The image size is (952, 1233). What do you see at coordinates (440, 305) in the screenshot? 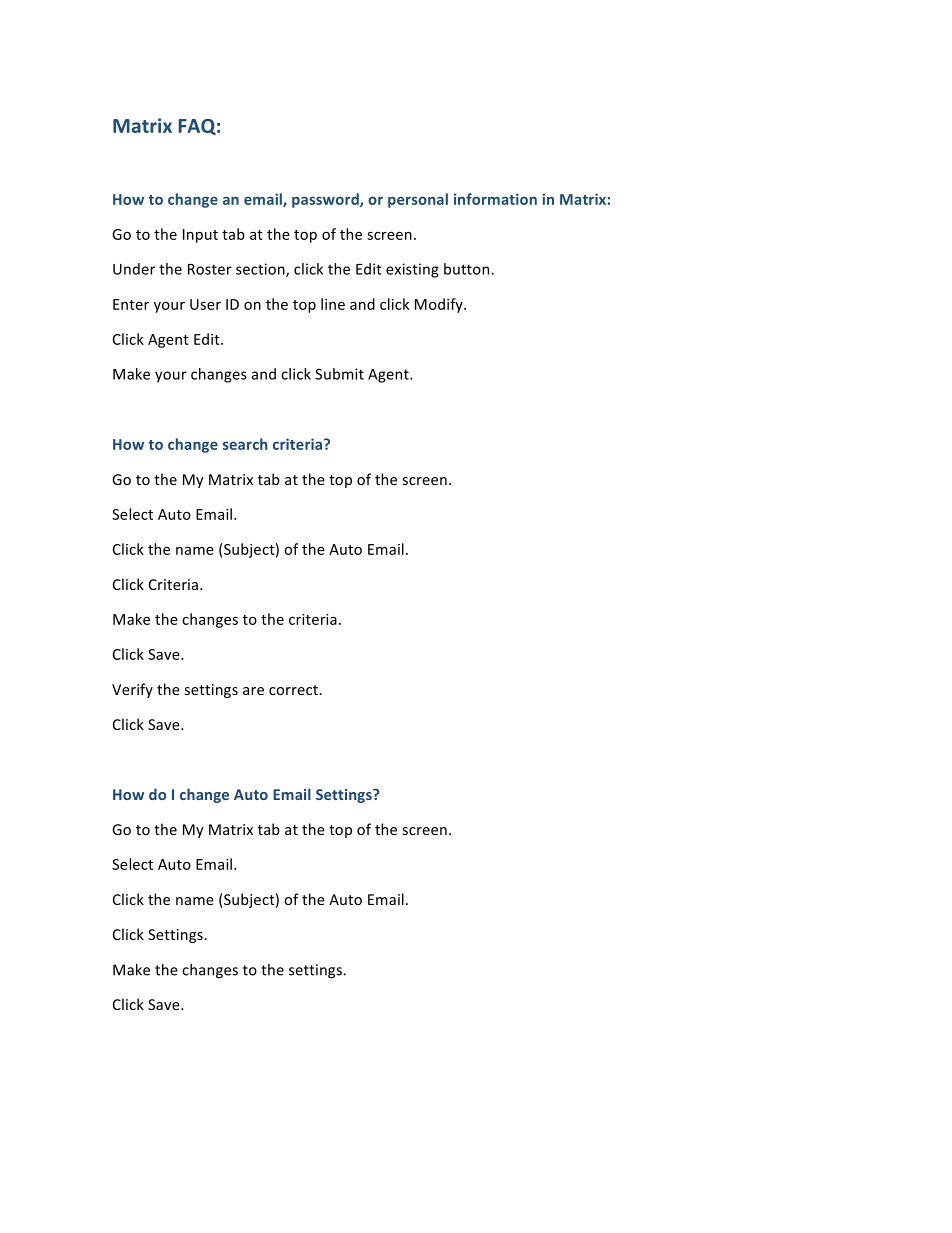
I see `Modify` at bounding box center [440, 305].
